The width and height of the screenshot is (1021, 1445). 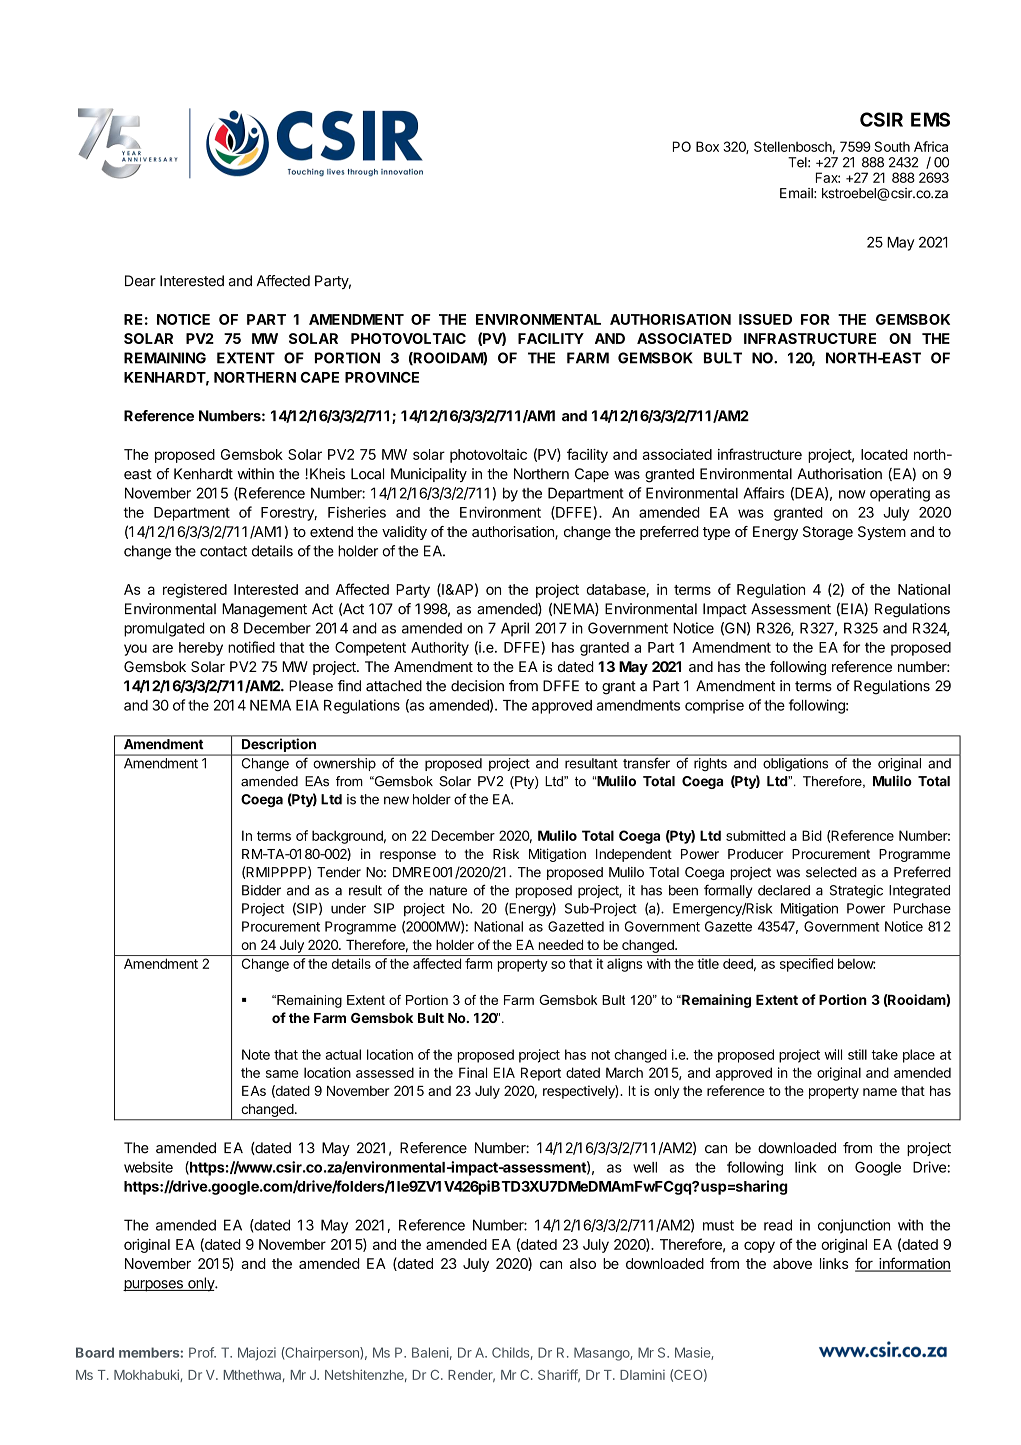 I want to click on Dear, so click(x=140, y=281).
